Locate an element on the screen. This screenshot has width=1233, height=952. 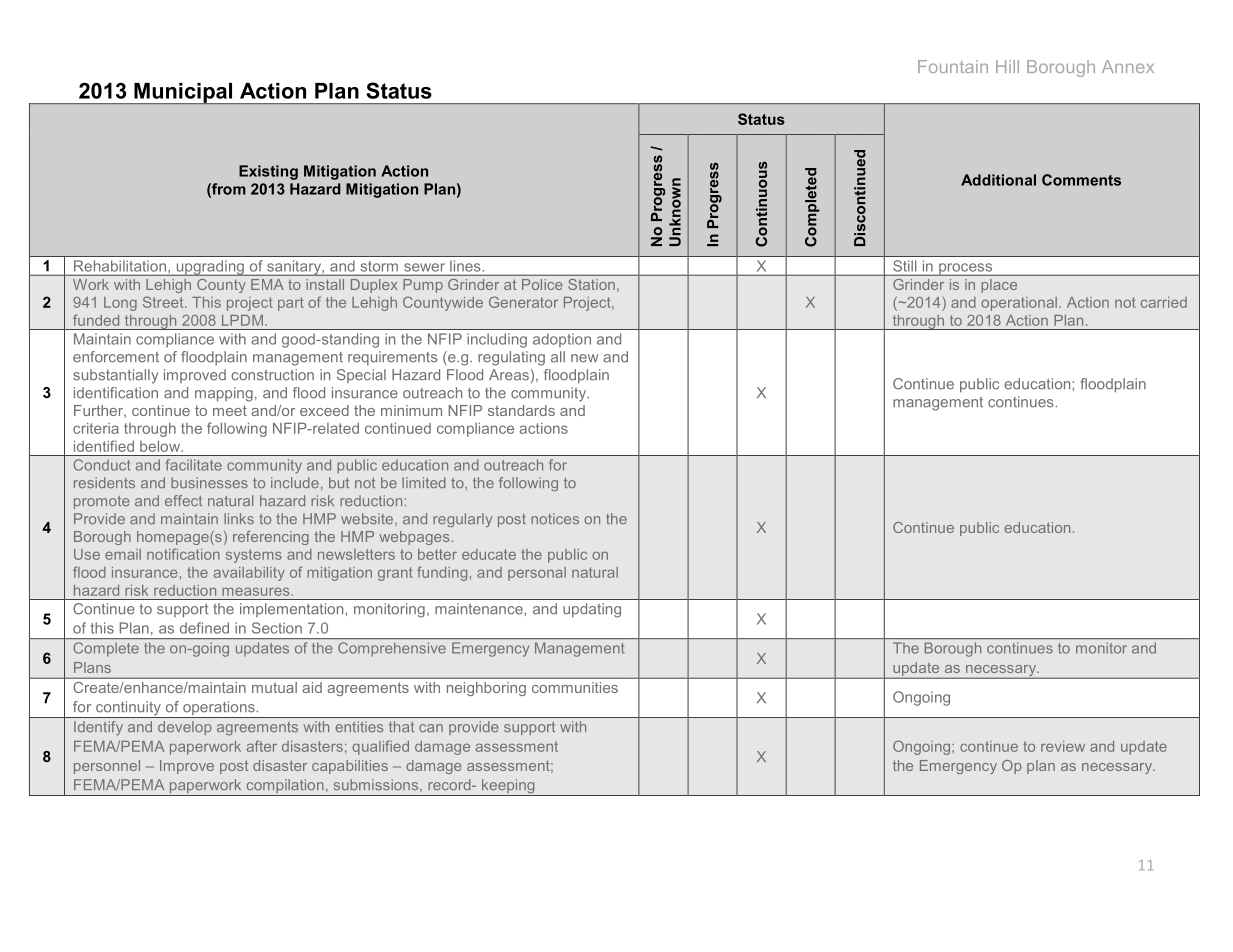
meet is located at coordinates (230, 410).
